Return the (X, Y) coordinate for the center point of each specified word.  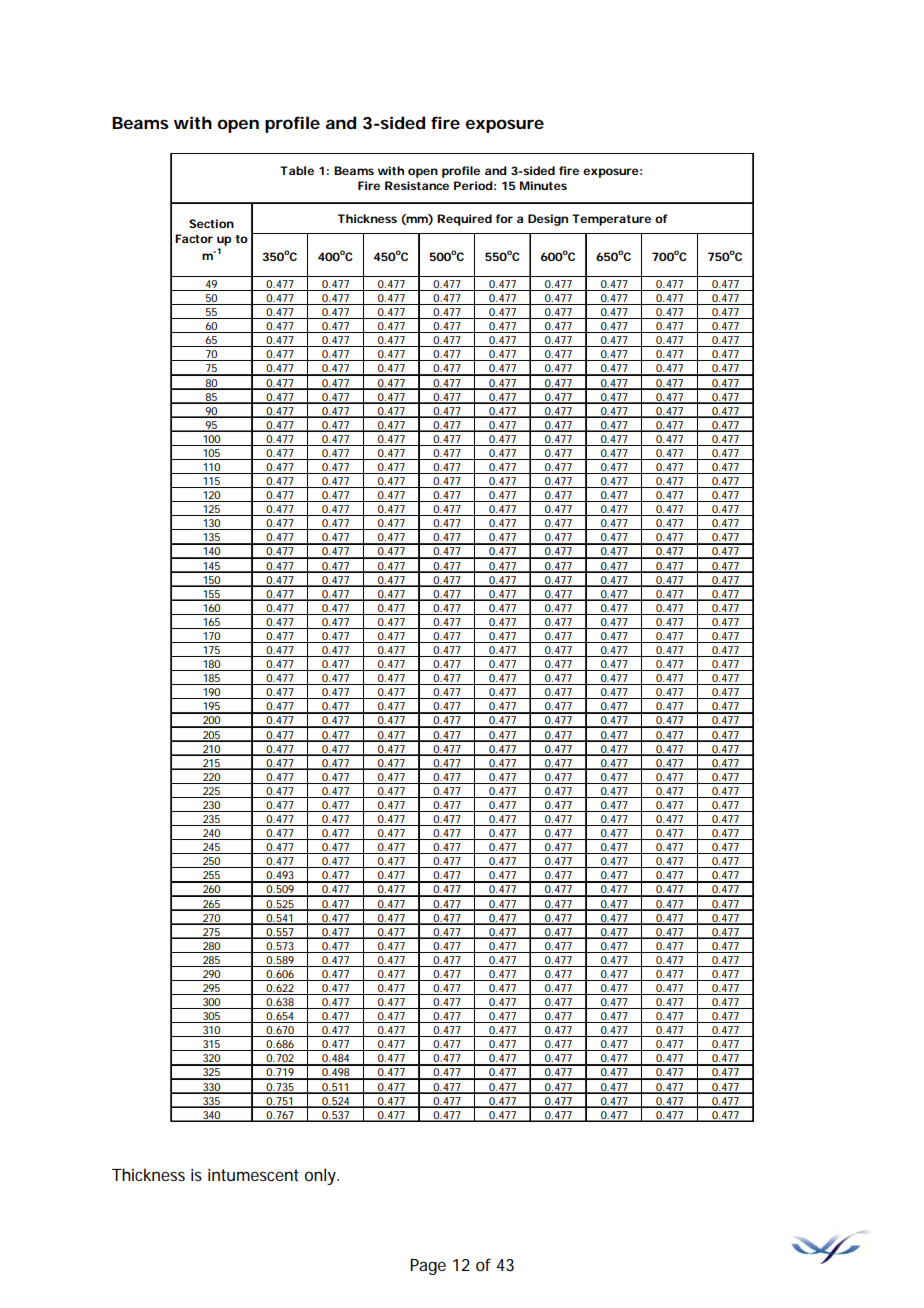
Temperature (611, 220)
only (322, 1176)
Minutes (543, 185)
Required (464, 220)
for (504, 218)
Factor (194, 238)
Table (297, 170)
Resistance (417, 185)
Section (211, 223)
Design (548, 220)
